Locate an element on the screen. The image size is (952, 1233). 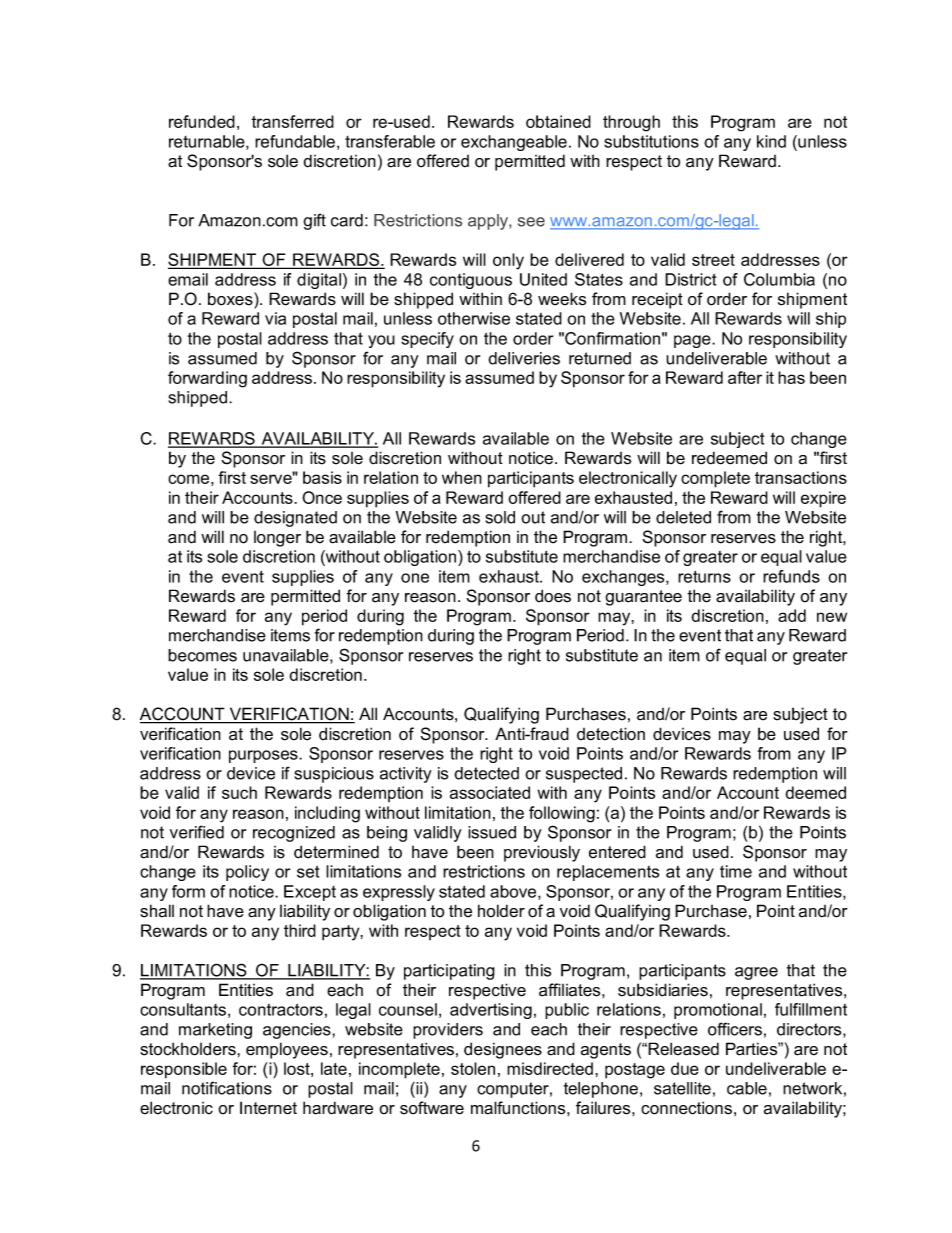
time is located at coordinates (736, 871).
